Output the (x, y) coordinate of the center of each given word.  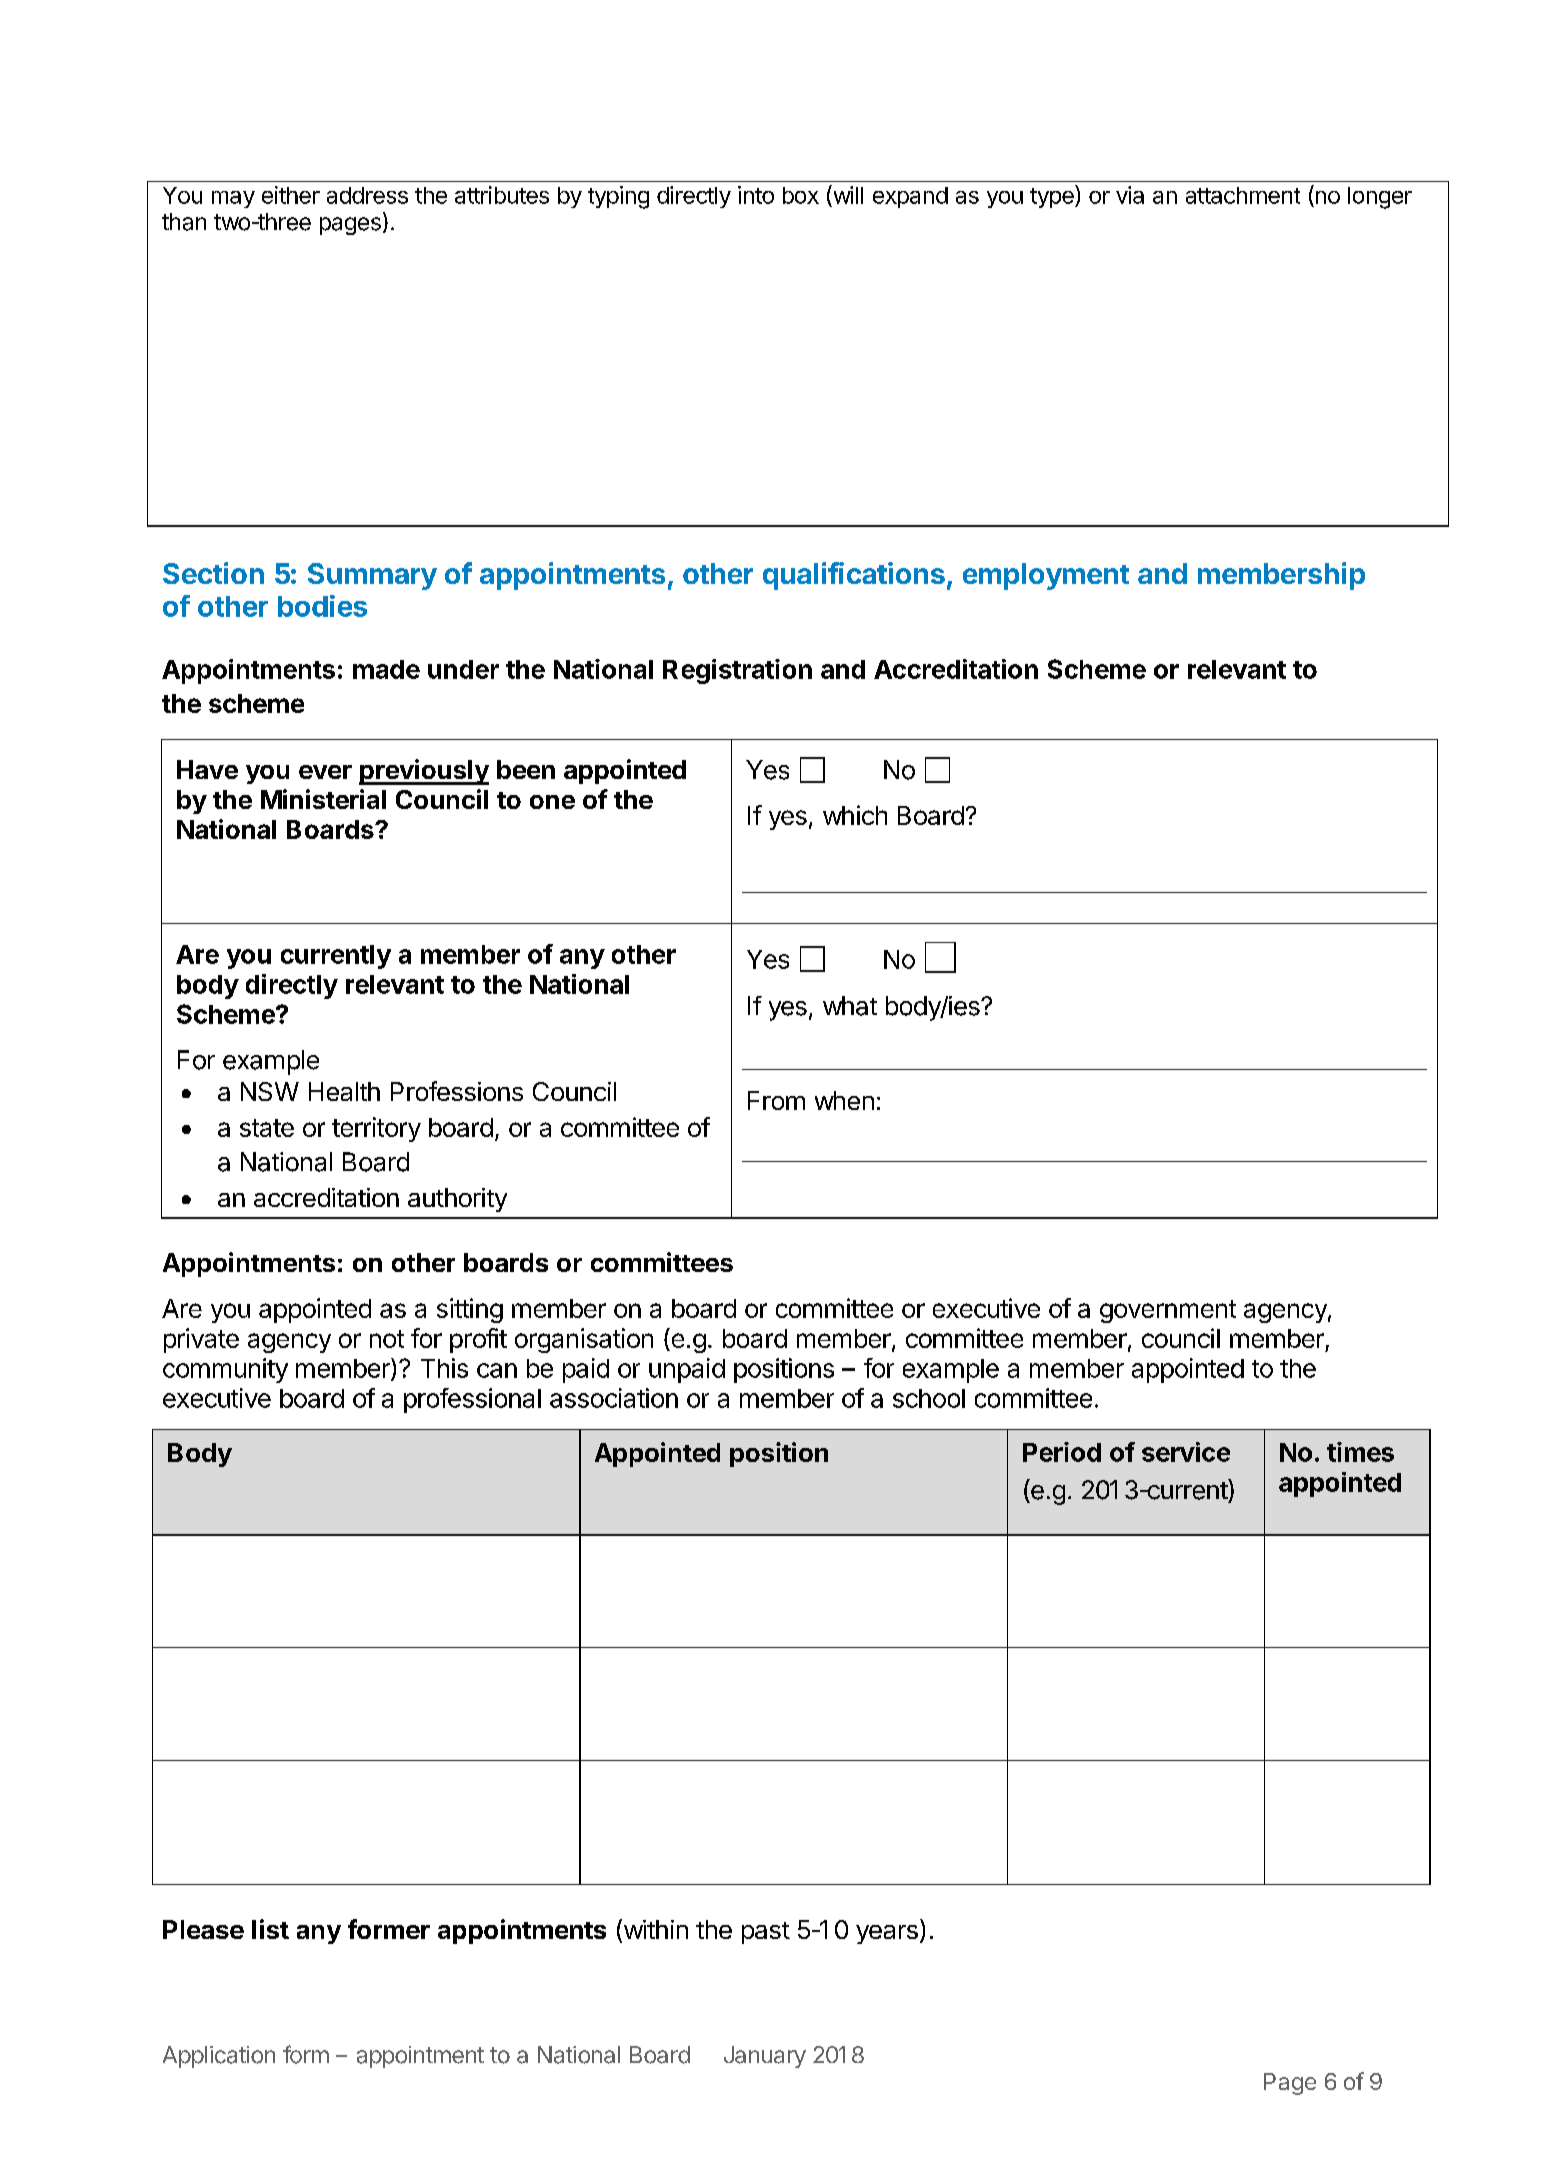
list (270, 1929)
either (291, 195)
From (776, 1100)
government (1168, 1311)
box (801, 195)
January (765, 2057)
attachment (1243, 195)
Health (344, 1091)
